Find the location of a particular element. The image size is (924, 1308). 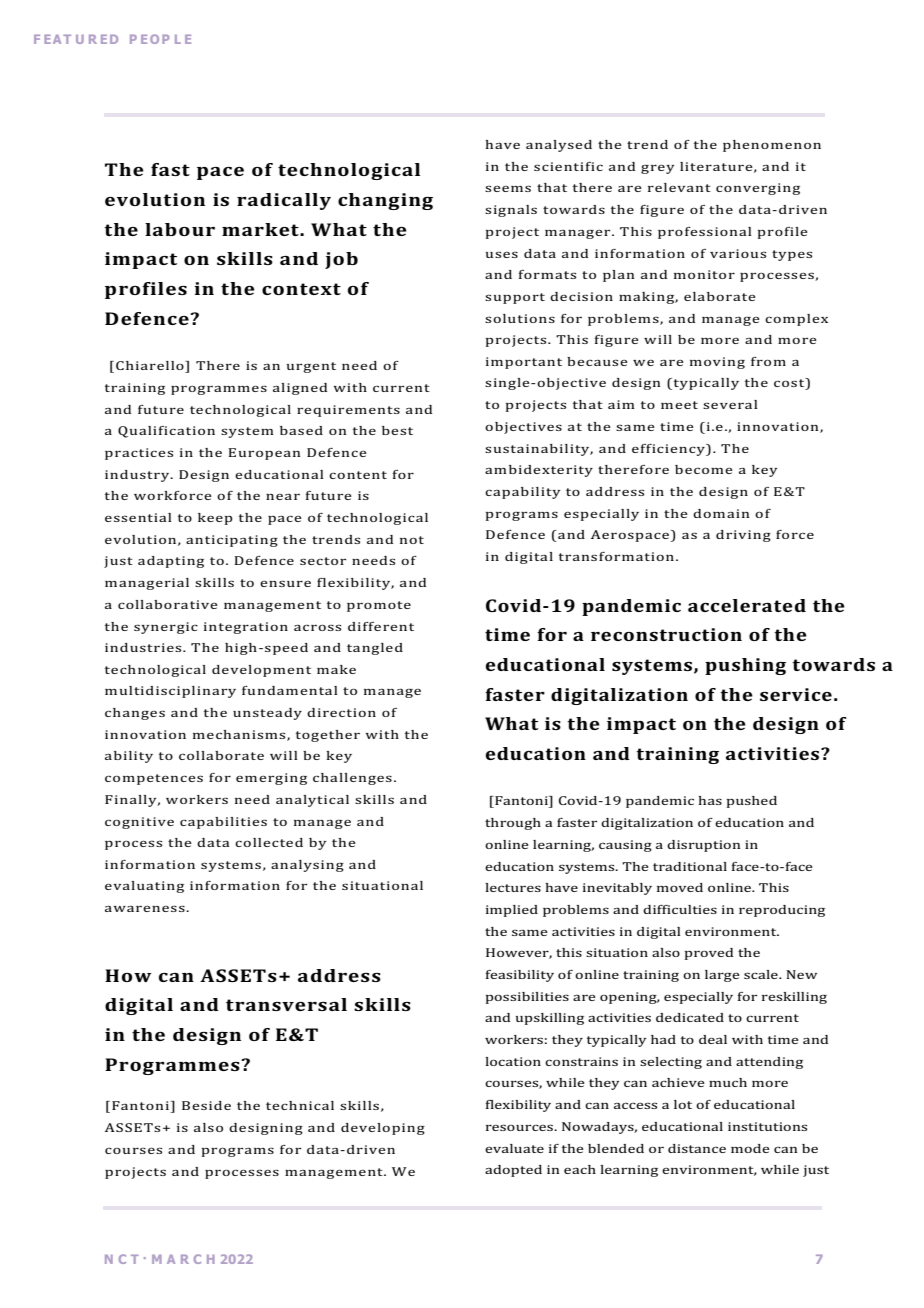

developing is located at coordinates (383, 1129).
